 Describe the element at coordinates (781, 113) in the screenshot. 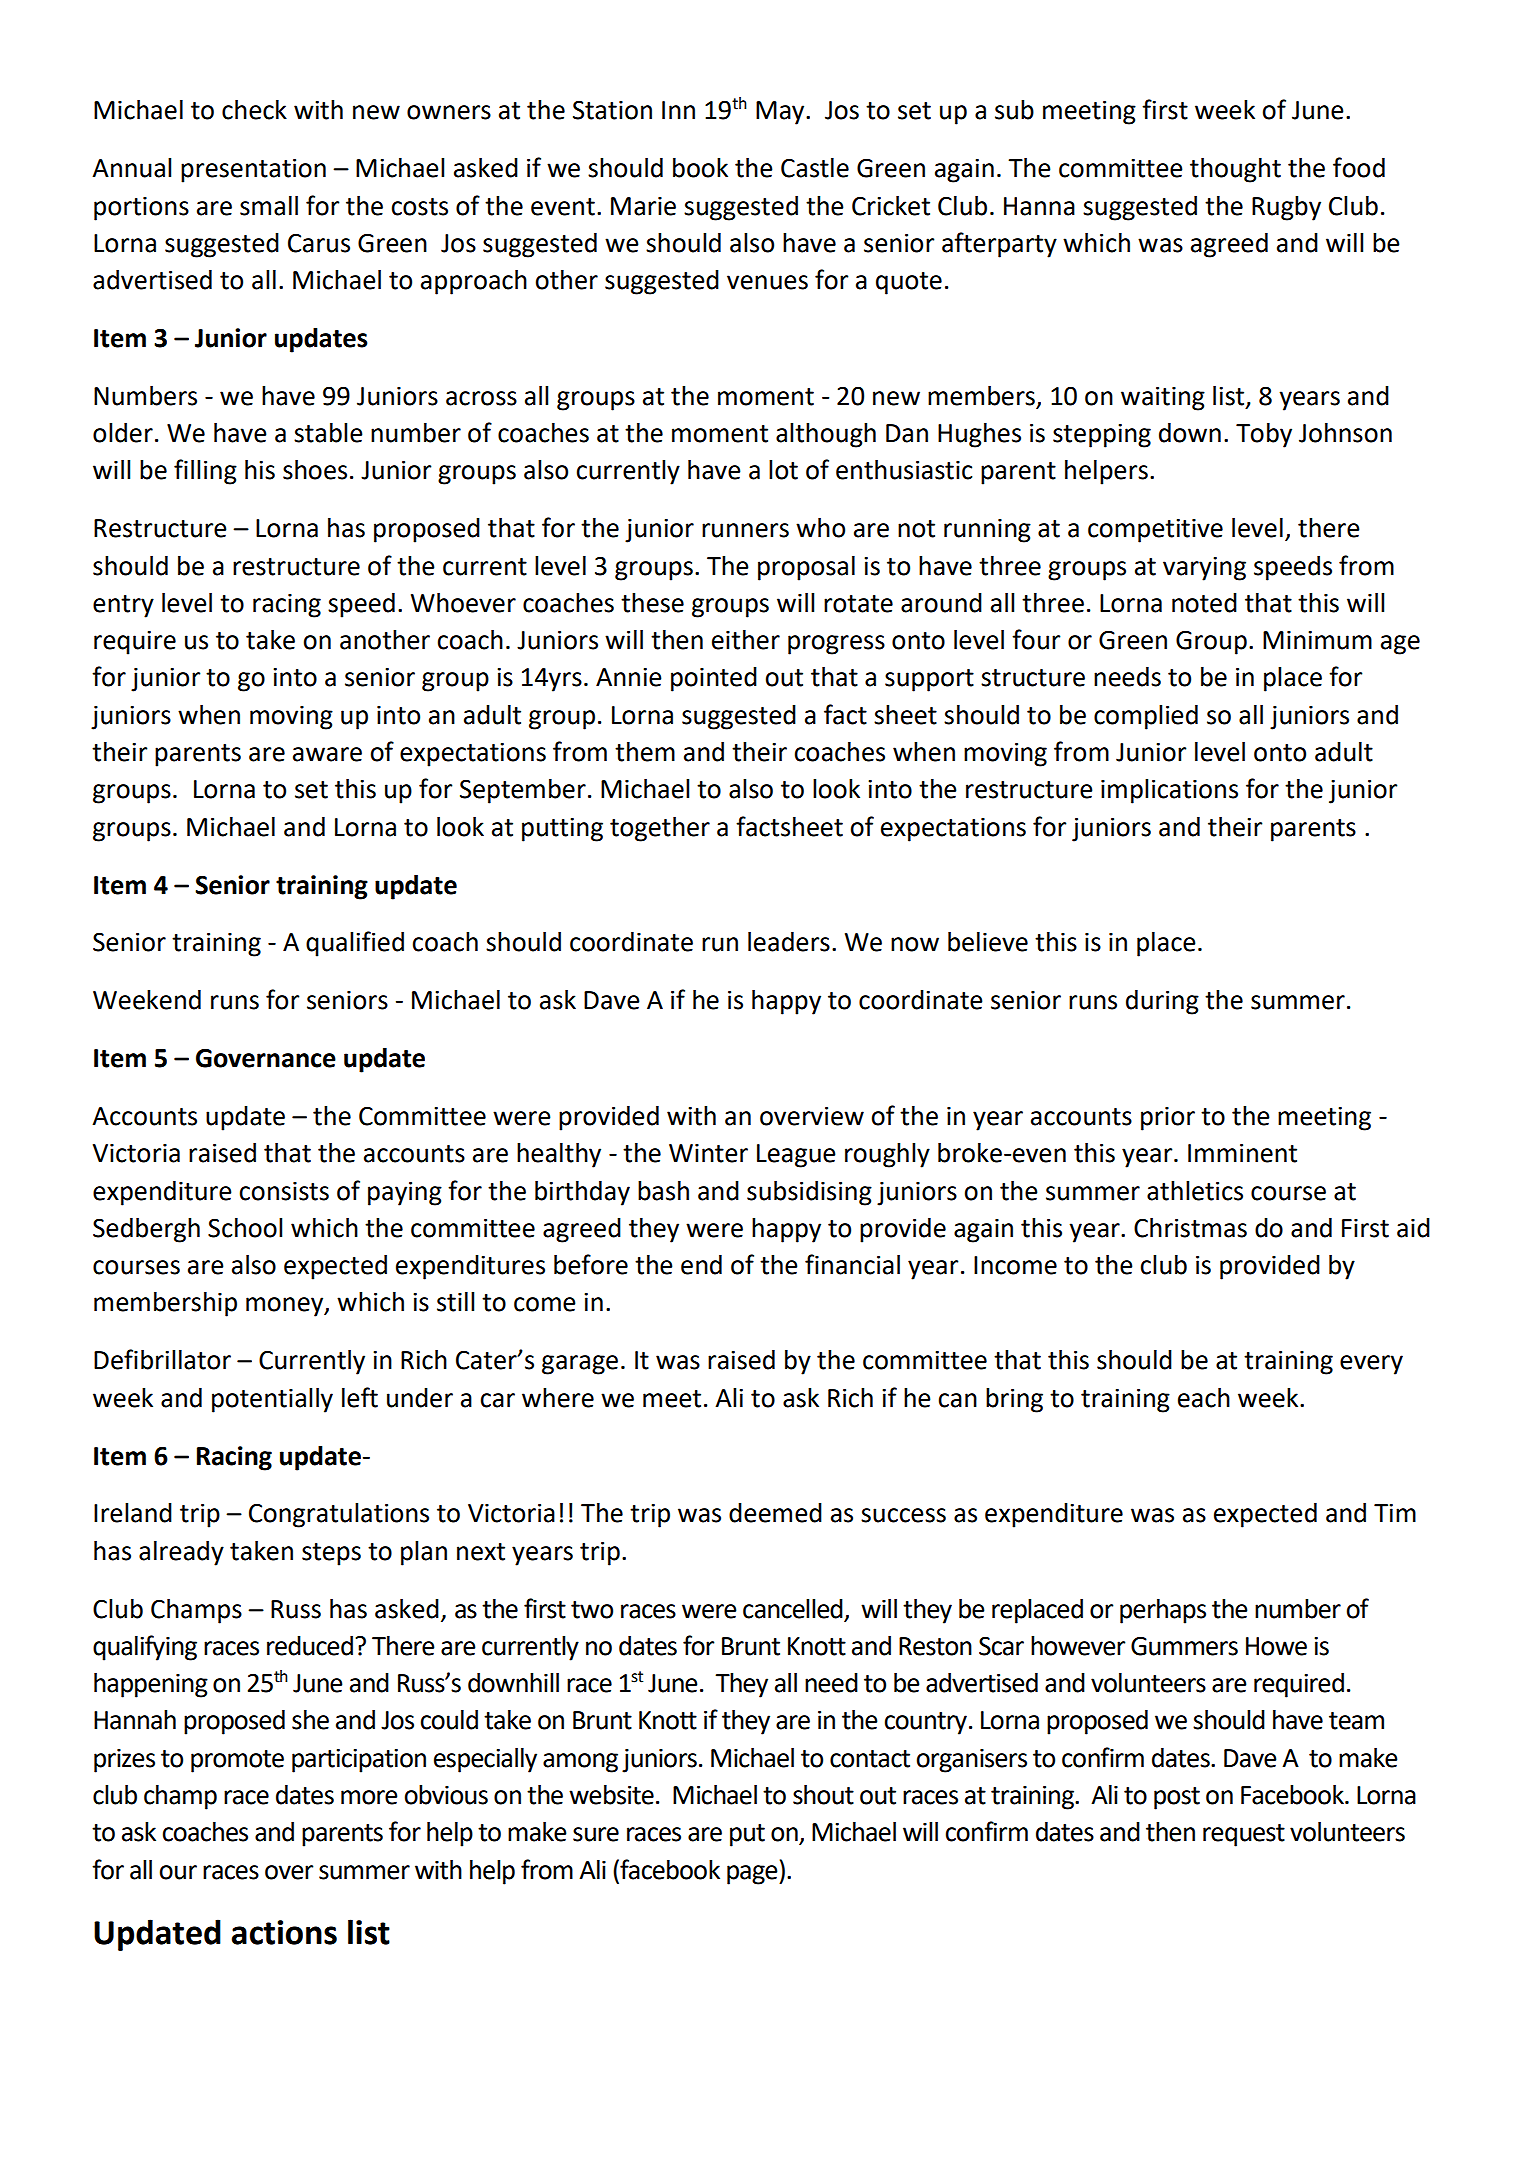

I see `May` at that location.
